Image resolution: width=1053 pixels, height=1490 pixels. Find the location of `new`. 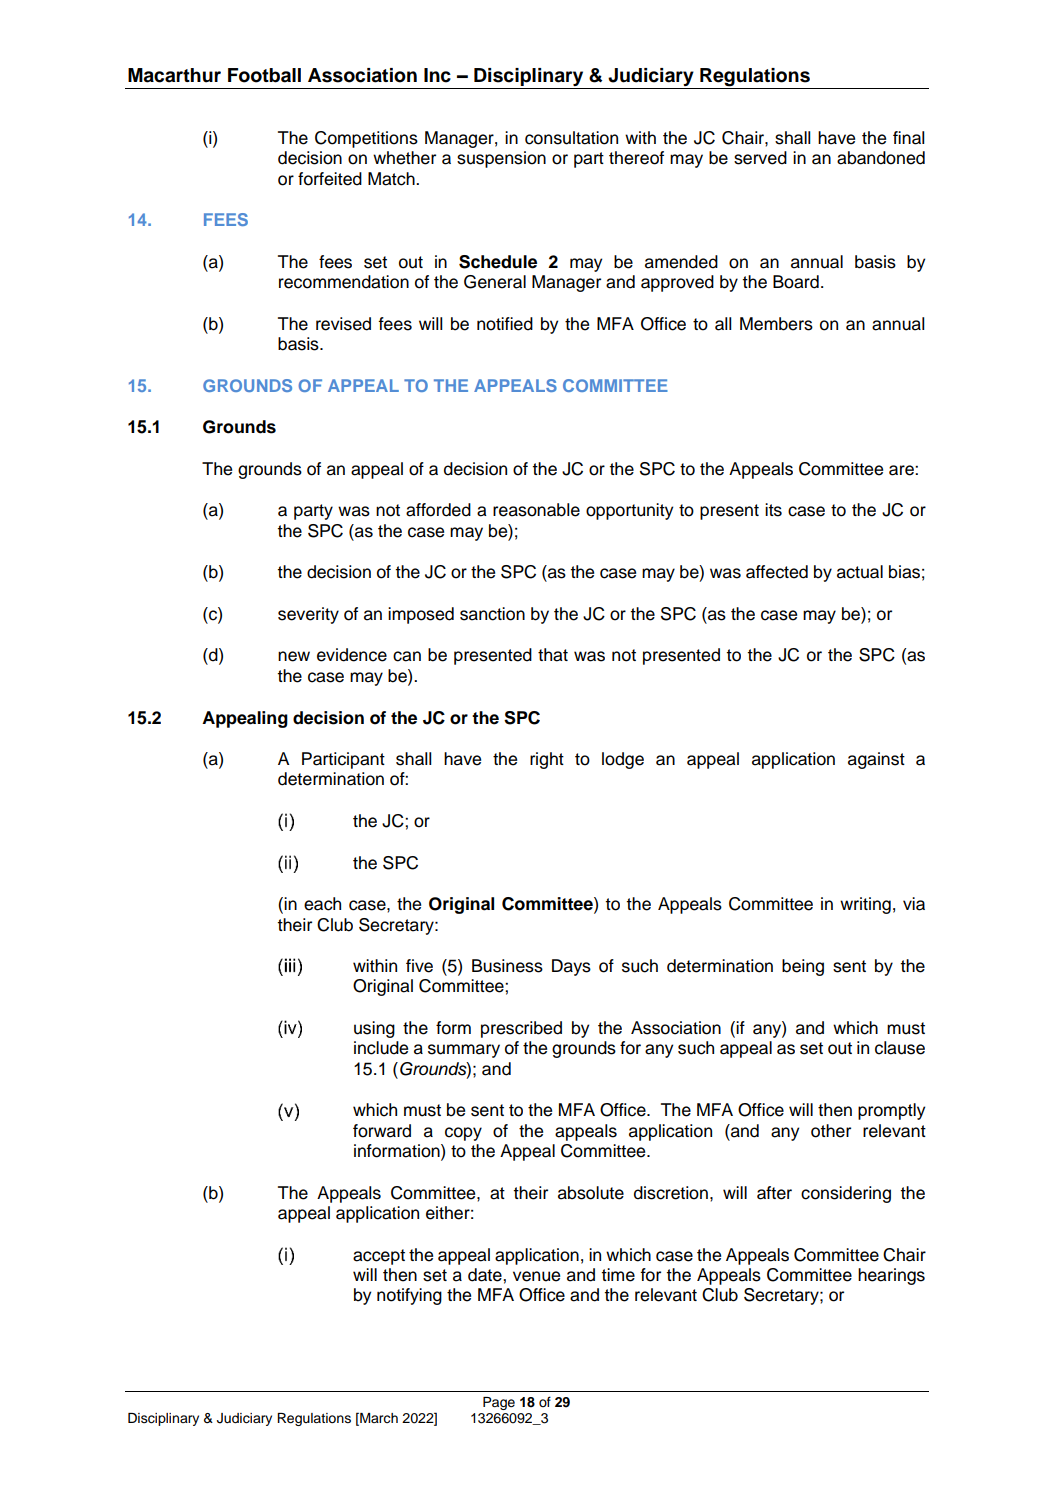

new is located at coordinates (294, 656).
